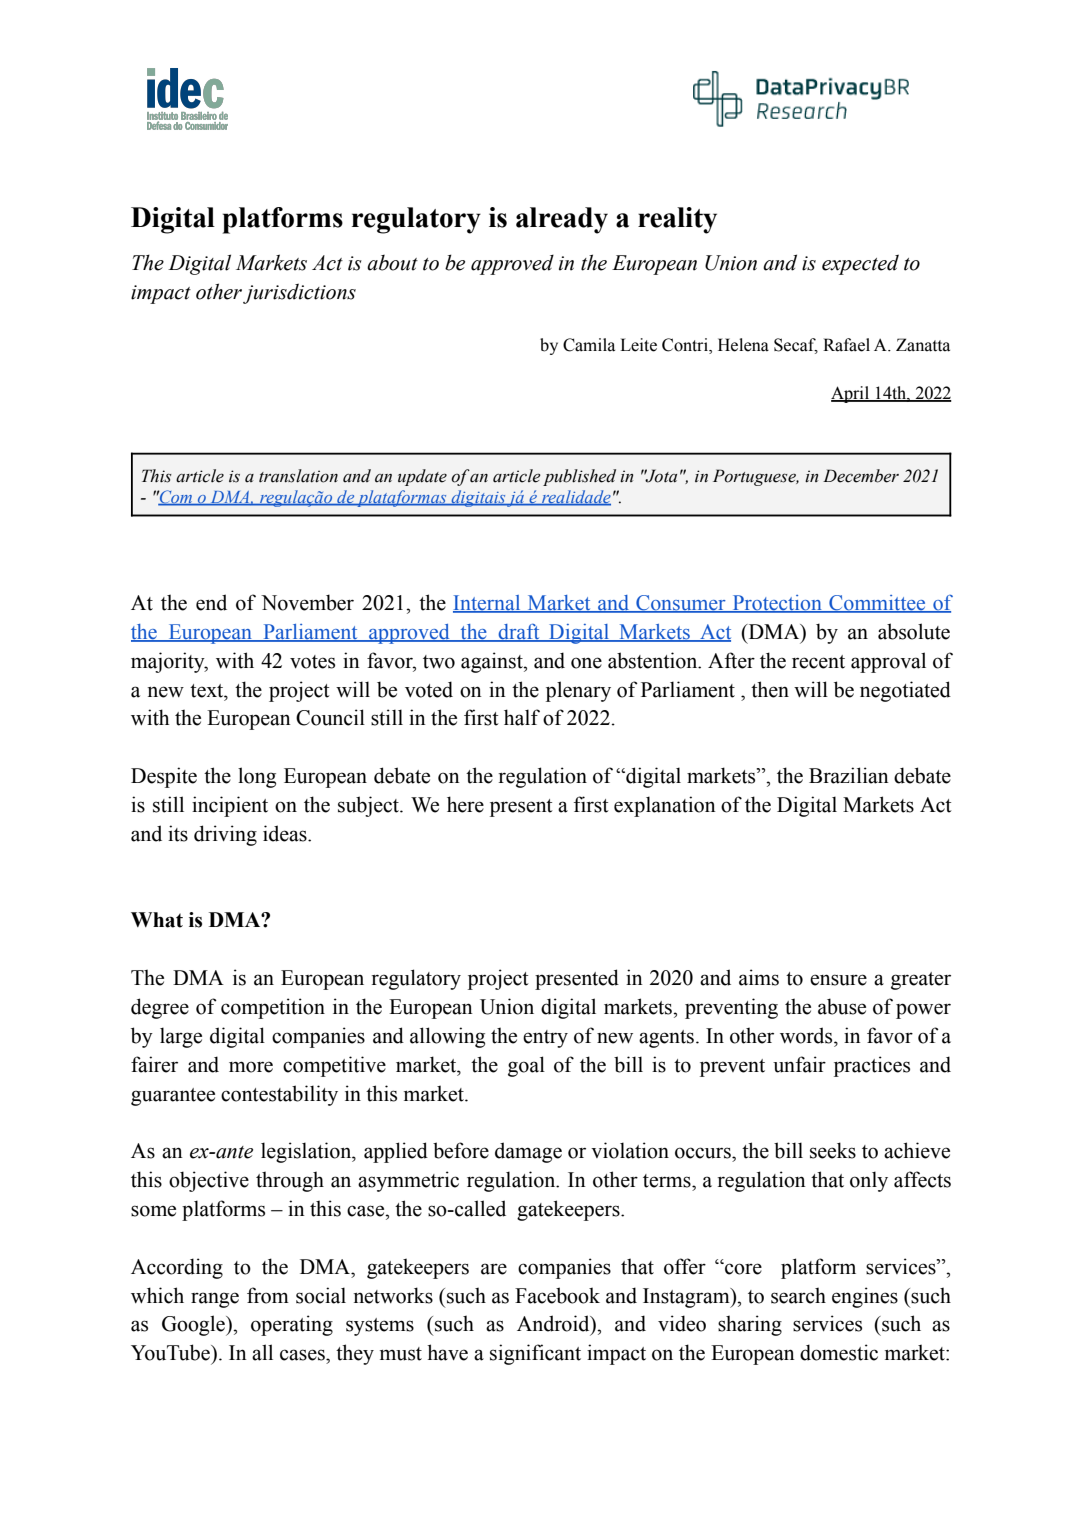 Image resolution: width=1084 pixels, height=1531 pixels. What do you see at coordinates (465, 804) in the page?
I see `here` at bounding box center [465, 804].
